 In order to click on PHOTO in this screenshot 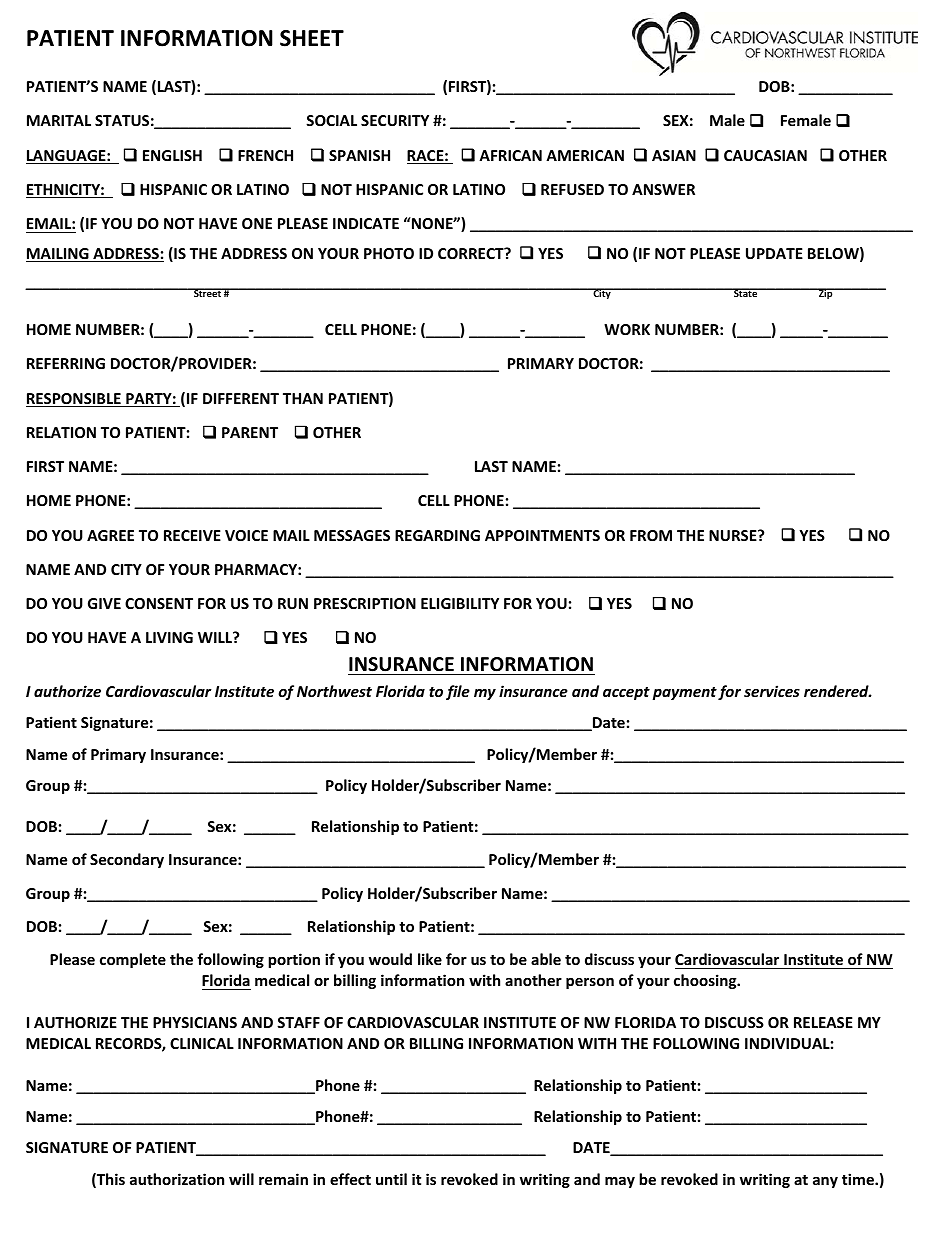, I will do `click(389, 253)`.
